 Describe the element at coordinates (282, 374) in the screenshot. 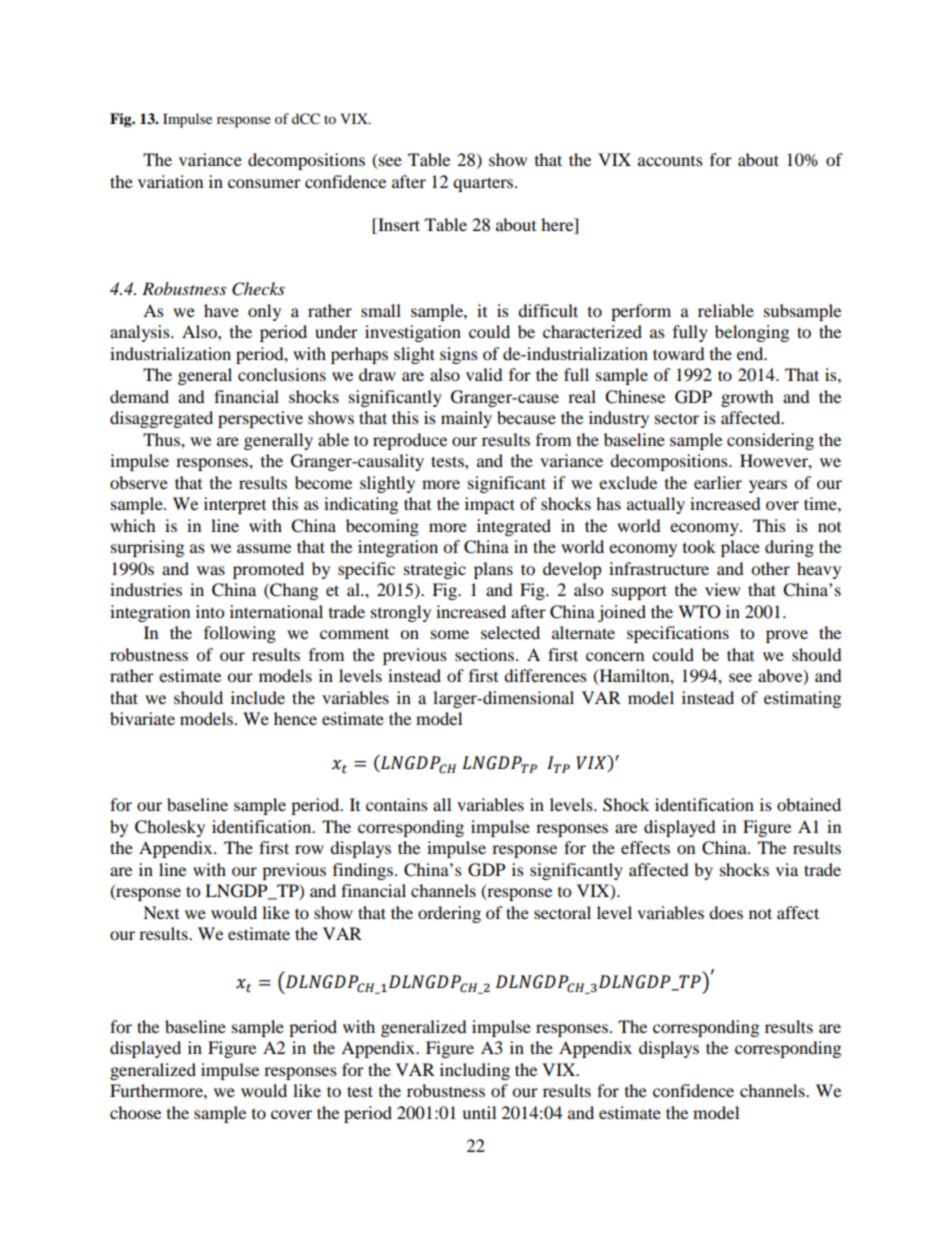

I see `conclusions` at that location.
